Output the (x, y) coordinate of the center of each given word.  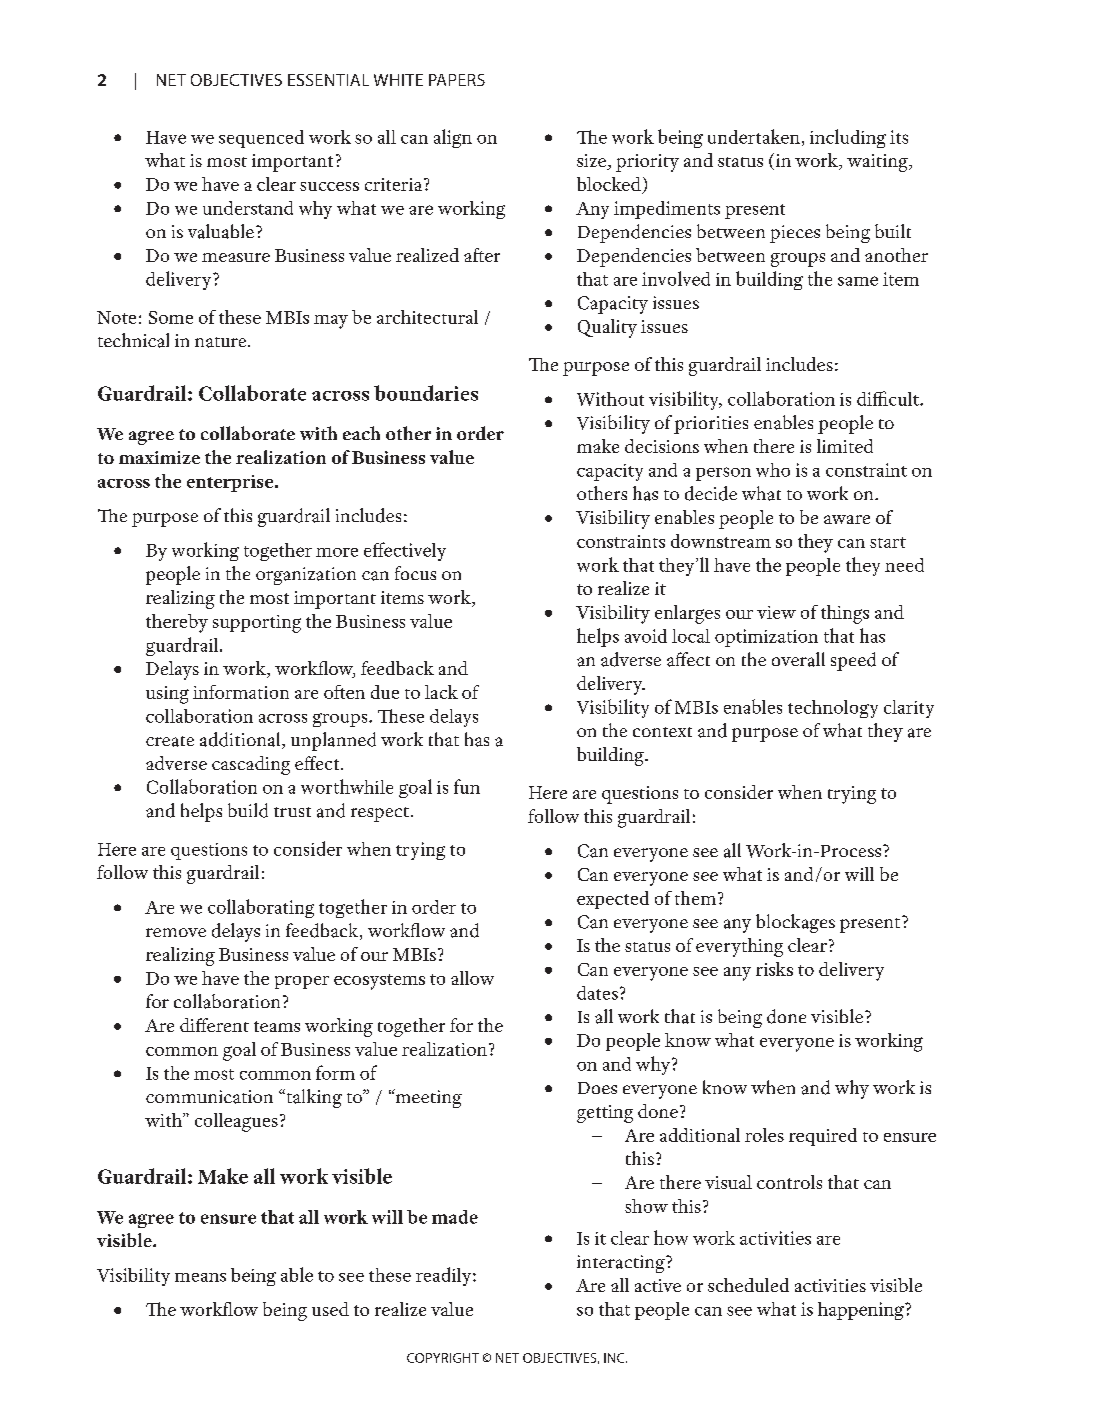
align (453, 138)
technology (833, 709)
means (200, 1277)
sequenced (261, 139)
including (848, 138)
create (170, 741)
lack (441, 692)
